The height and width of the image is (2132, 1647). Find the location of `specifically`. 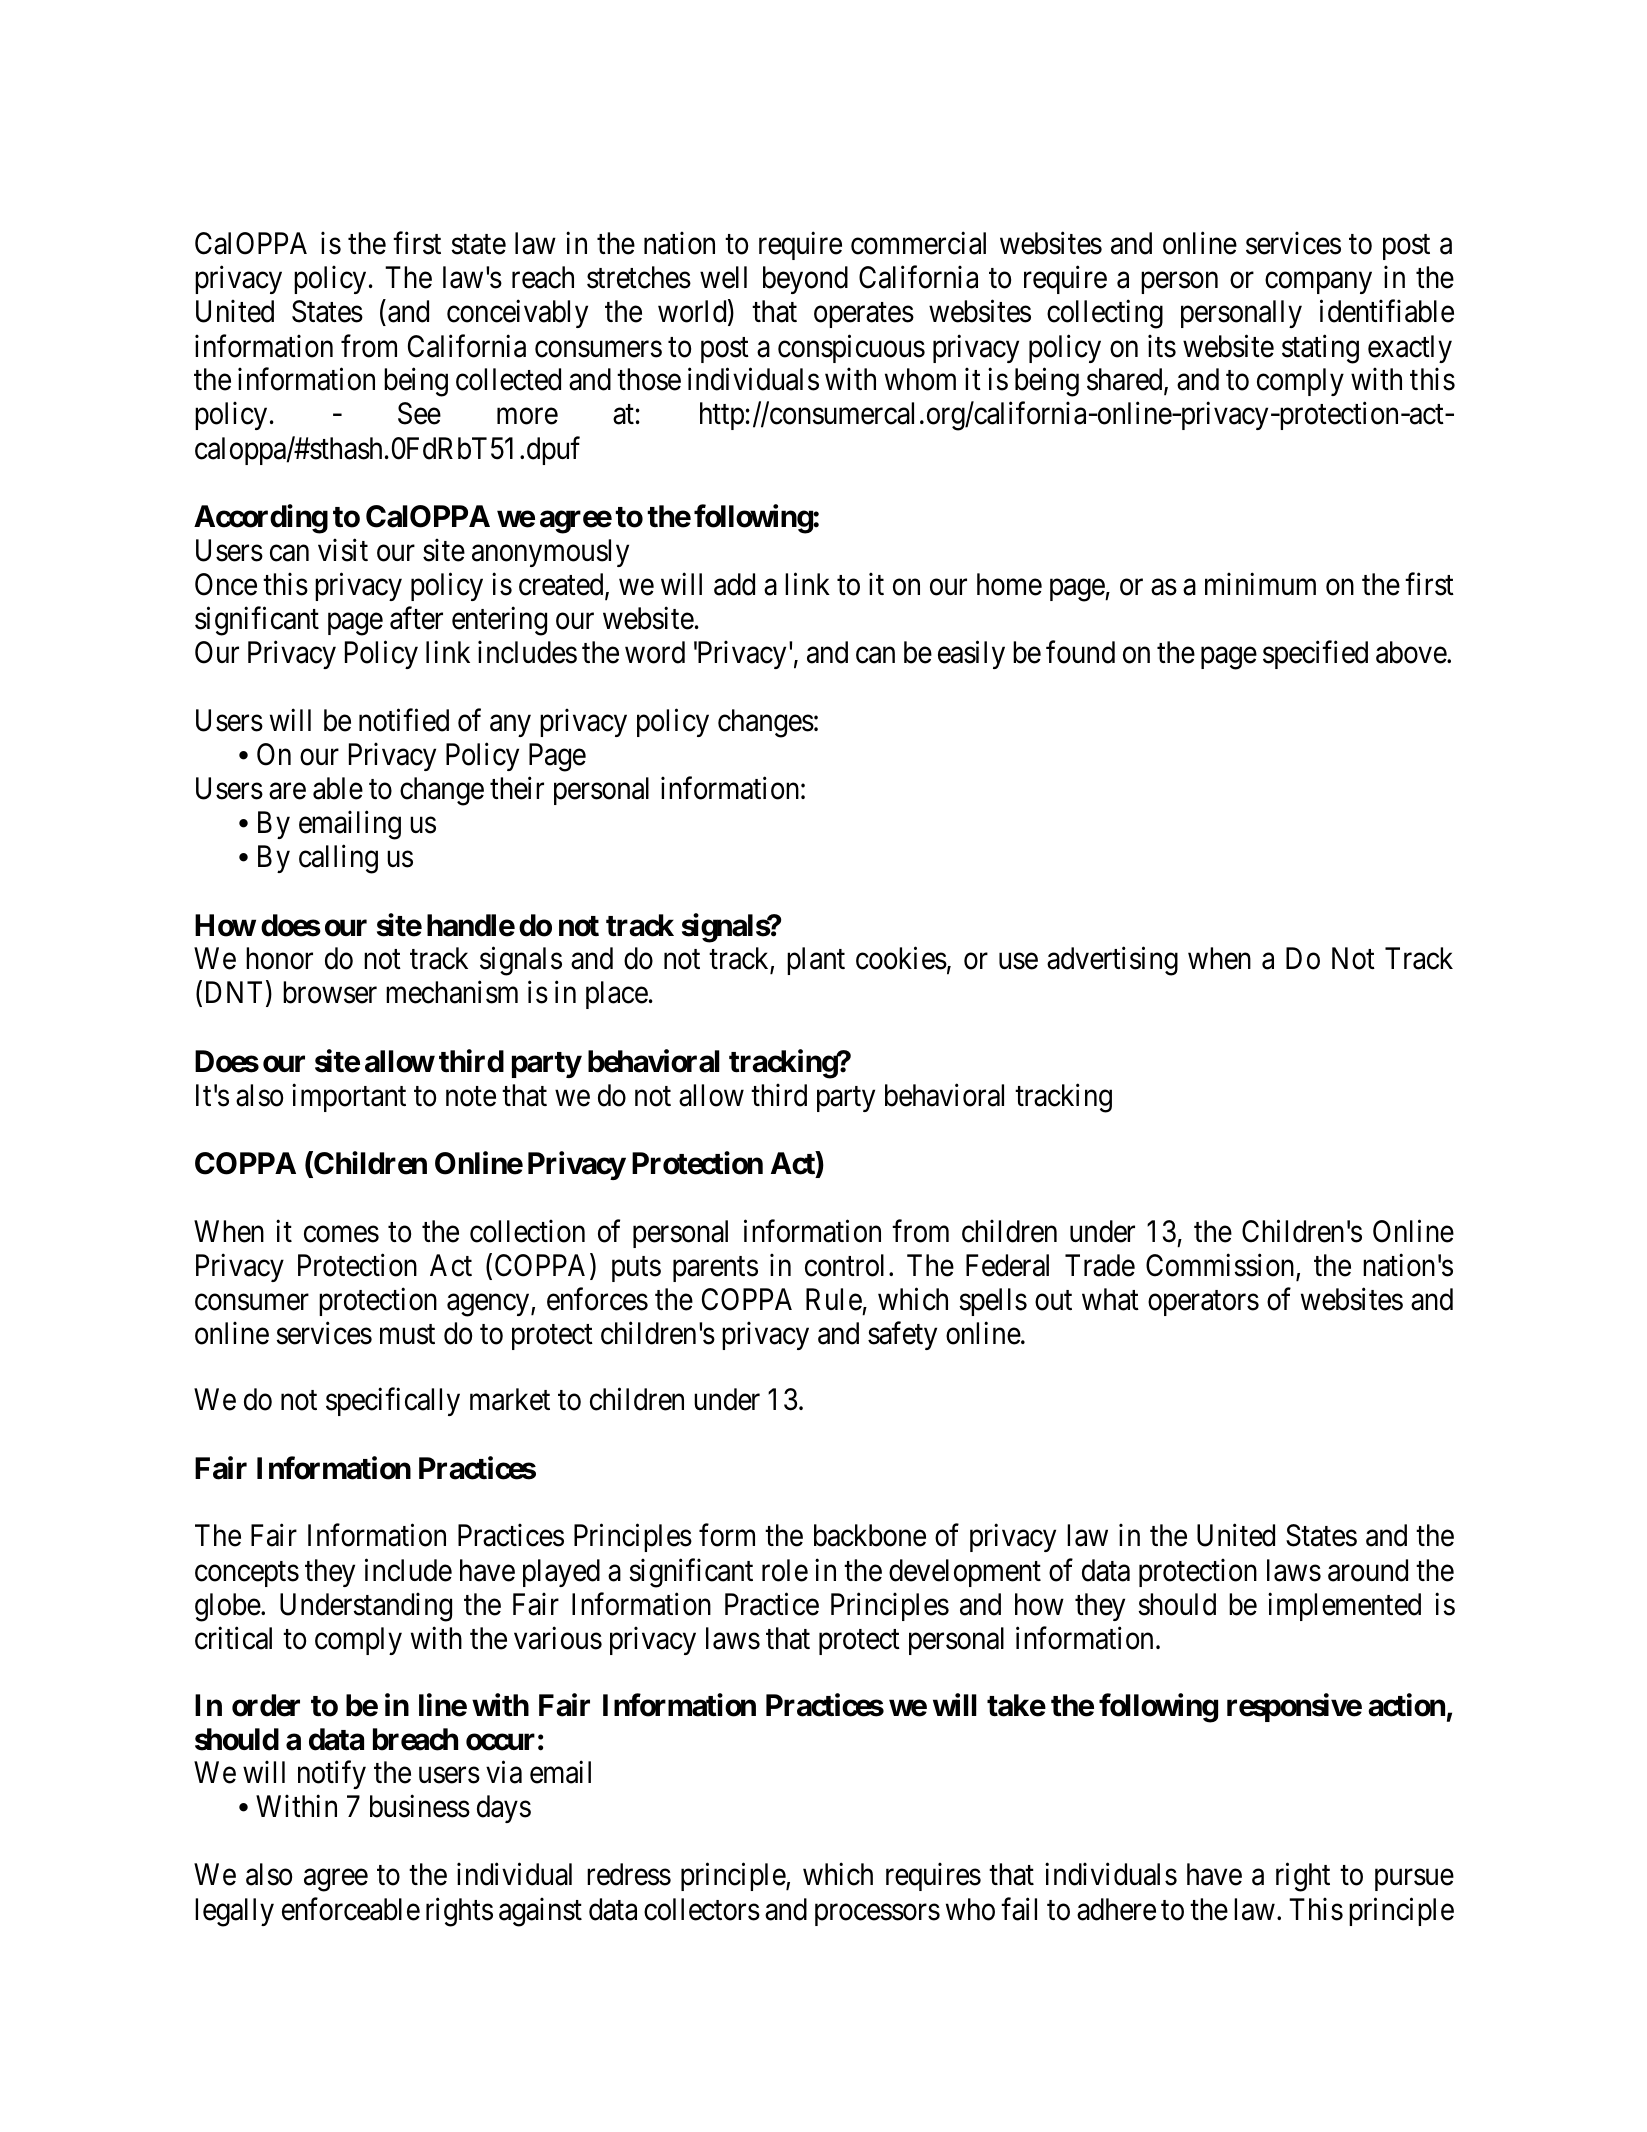

specifically is located at coordinates (393, 1402).
